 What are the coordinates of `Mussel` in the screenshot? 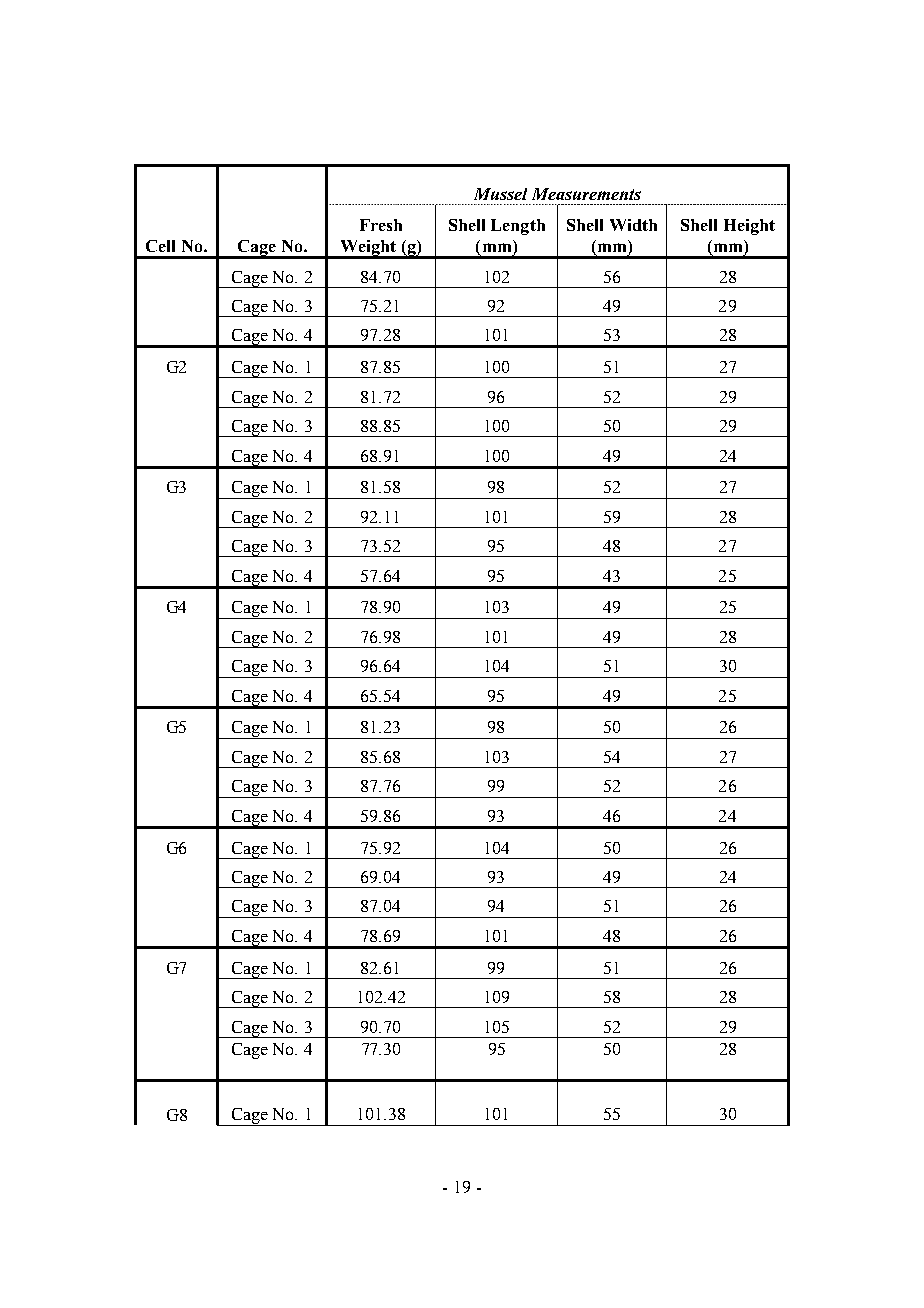 It's located at (500, 194).
